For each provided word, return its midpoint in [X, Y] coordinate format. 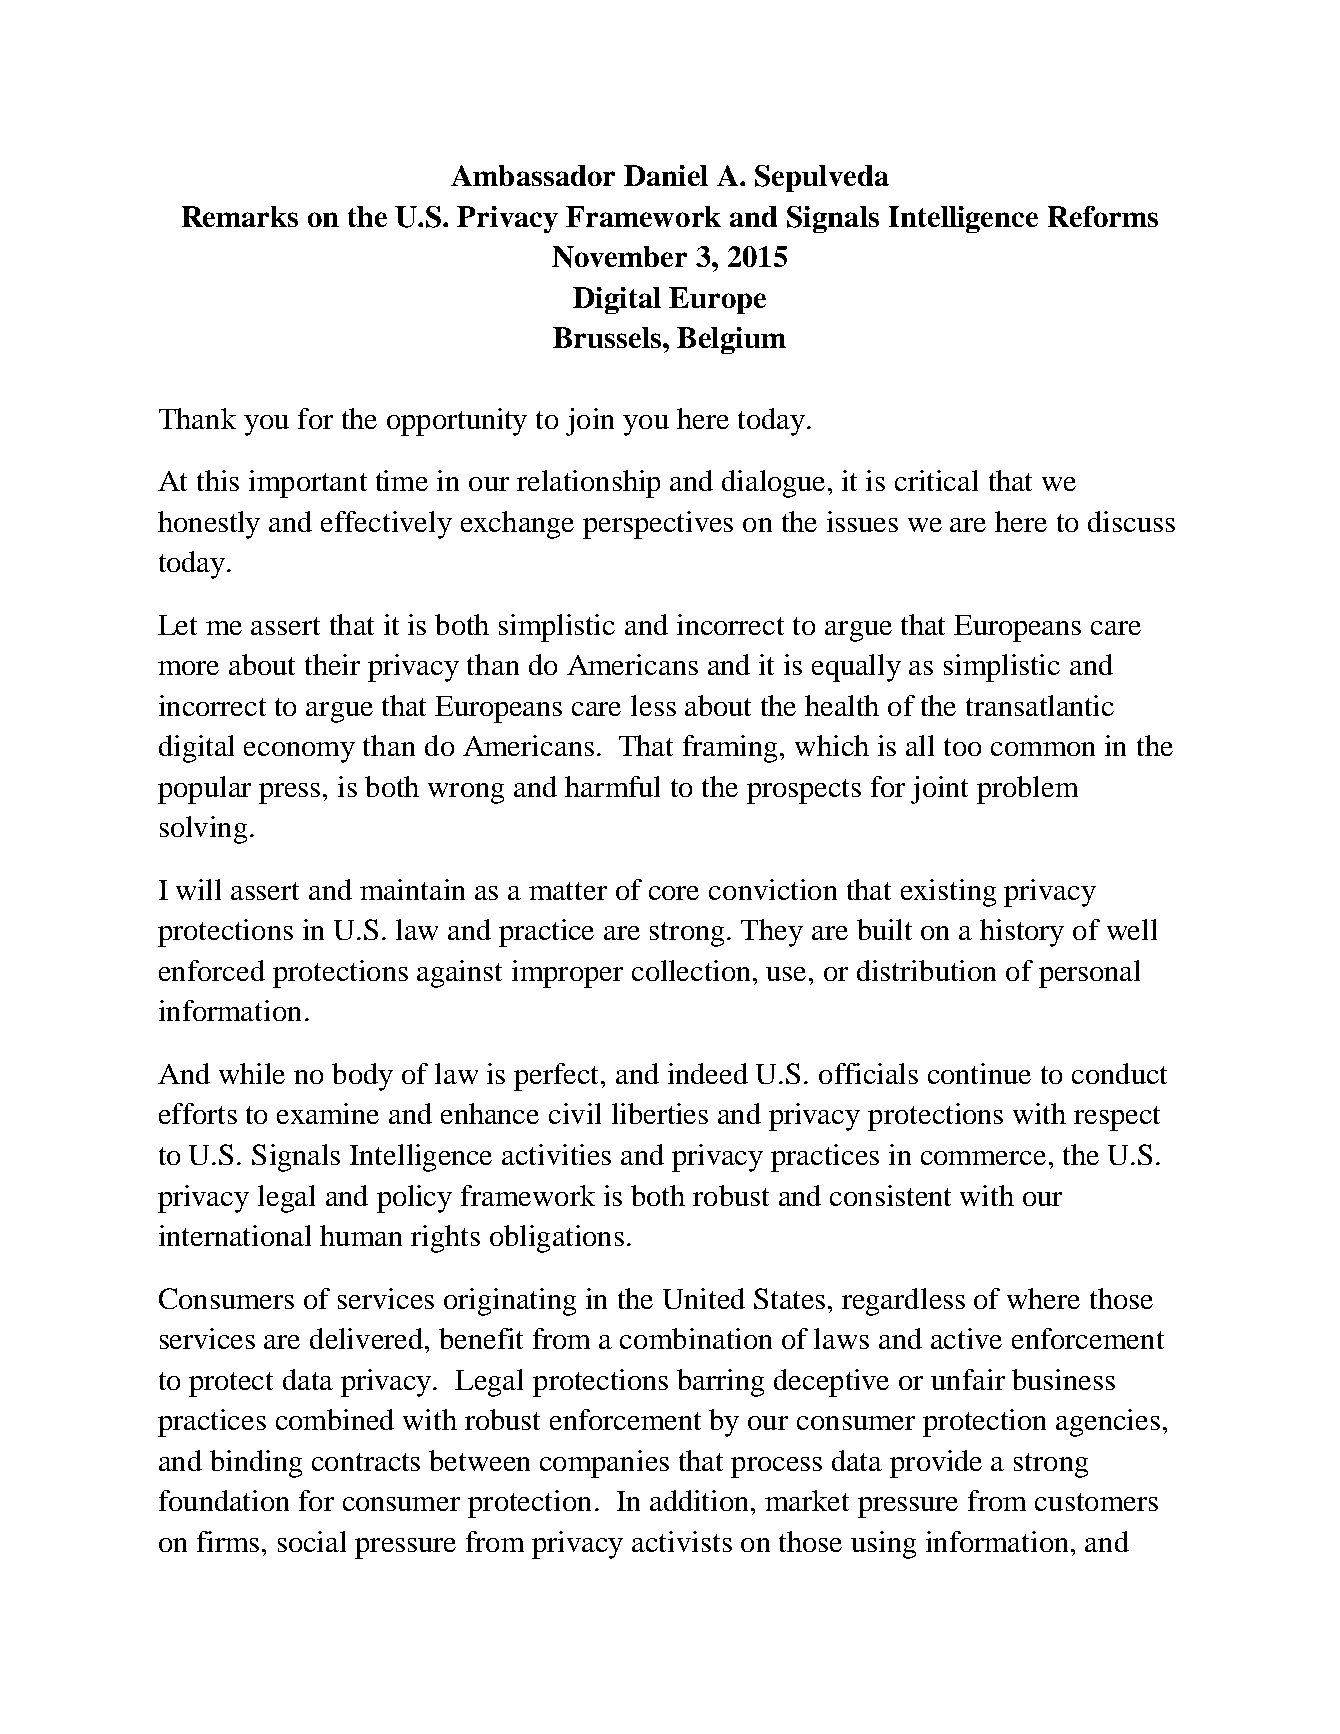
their [332, 664]
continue [979, 1073]
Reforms [1103, 216]
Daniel [666, 175]
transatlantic [1040, 705]
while [252, 1073]
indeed [708, 1073]
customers [1096, 1502]
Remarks [240, 216]
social [312, 1541]
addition [701, 1500]
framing [732, 749]
